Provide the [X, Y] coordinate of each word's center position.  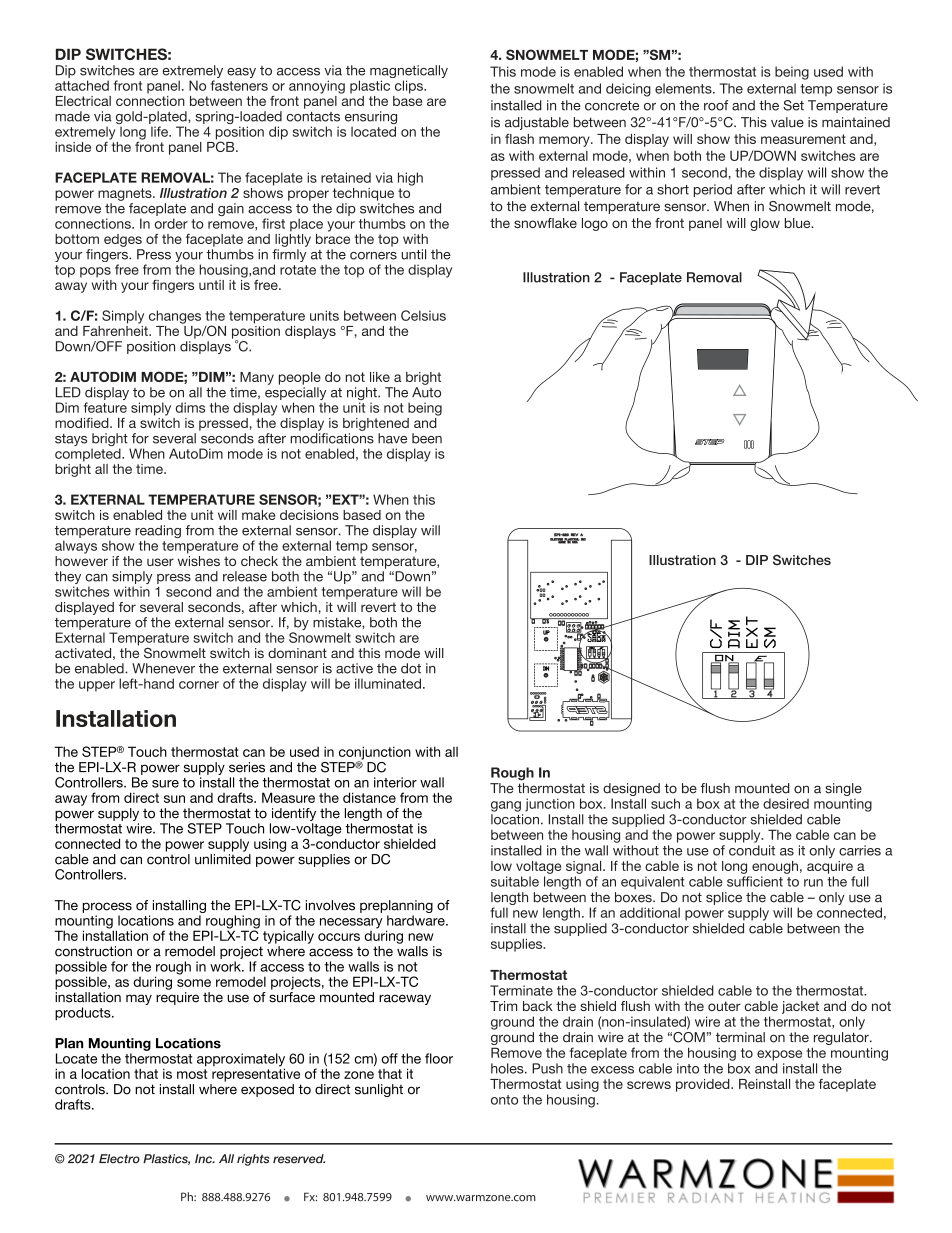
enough [775, 867]
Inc [204, 1159]
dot [411, 668]
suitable [515, 881]
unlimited [223, 859]
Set [793, 105]
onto [504, 1100]
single [843, 789]
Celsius [423, 315]
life [160, 131]
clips [410, 87]
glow [765, 224]
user [160, 562]
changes [175, 317]
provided [704, 1085]
